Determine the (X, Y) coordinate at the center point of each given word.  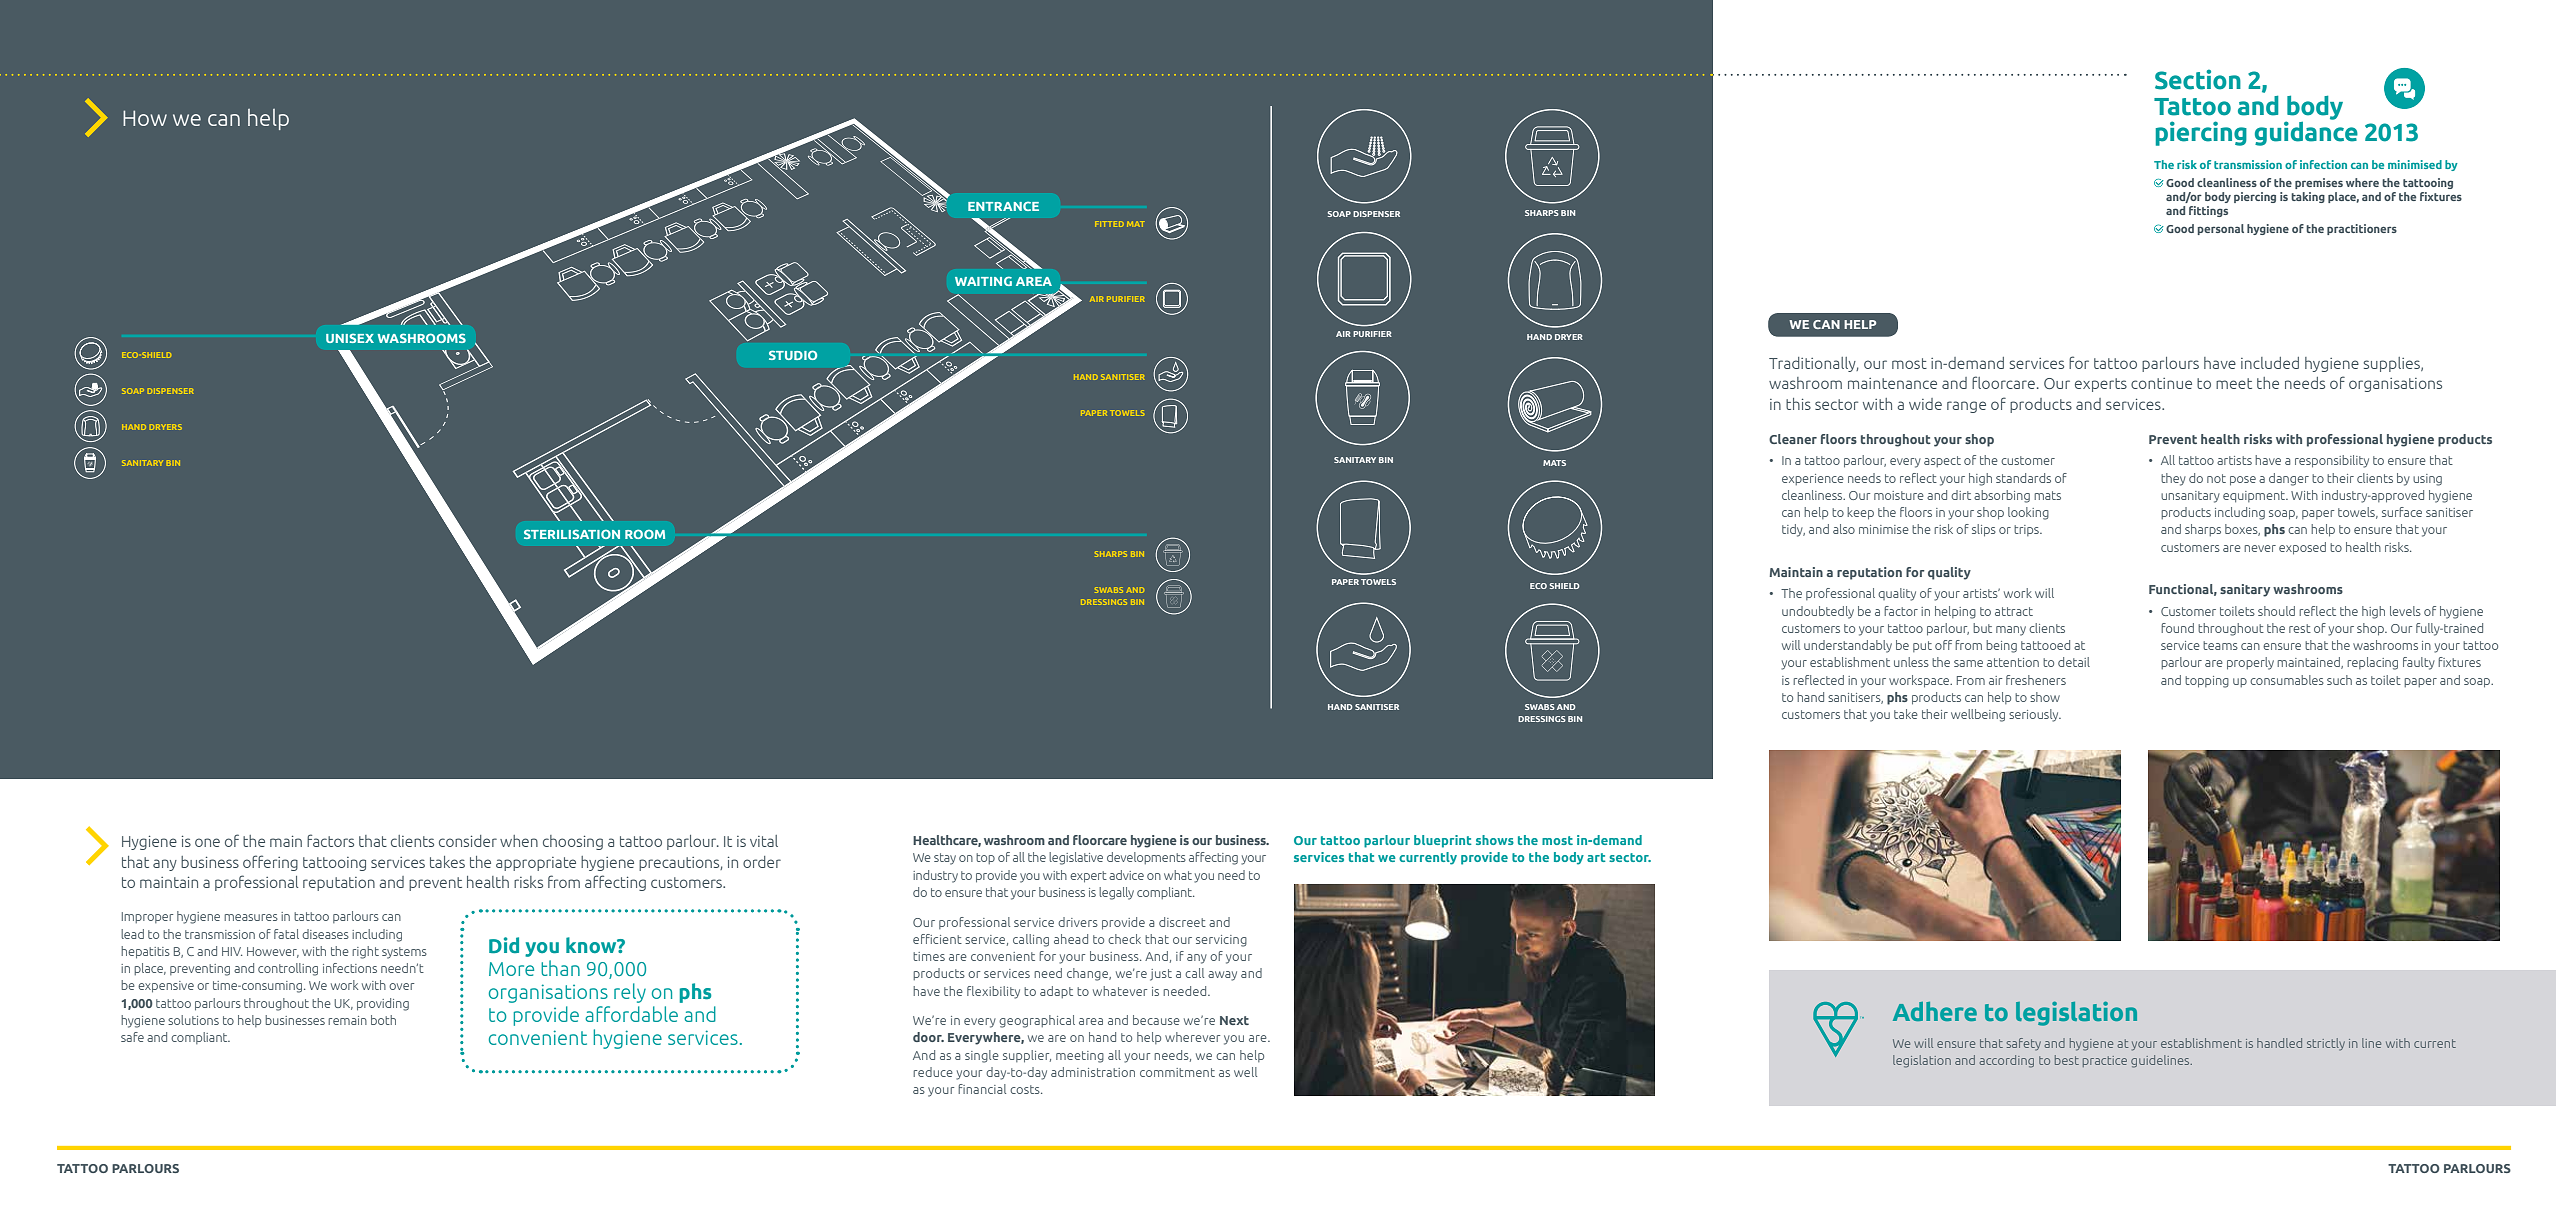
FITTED (1109, 224)
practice (2105, 1061)
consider (468, 841)
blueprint (1443, 841)
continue (2161, 383)
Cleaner (1793, 439)
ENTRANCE (1003, 206)
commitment (1177, 1072)
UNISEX (350, 338)
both (383, 1020)
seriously (2035, 715)
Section (2198, 79)
